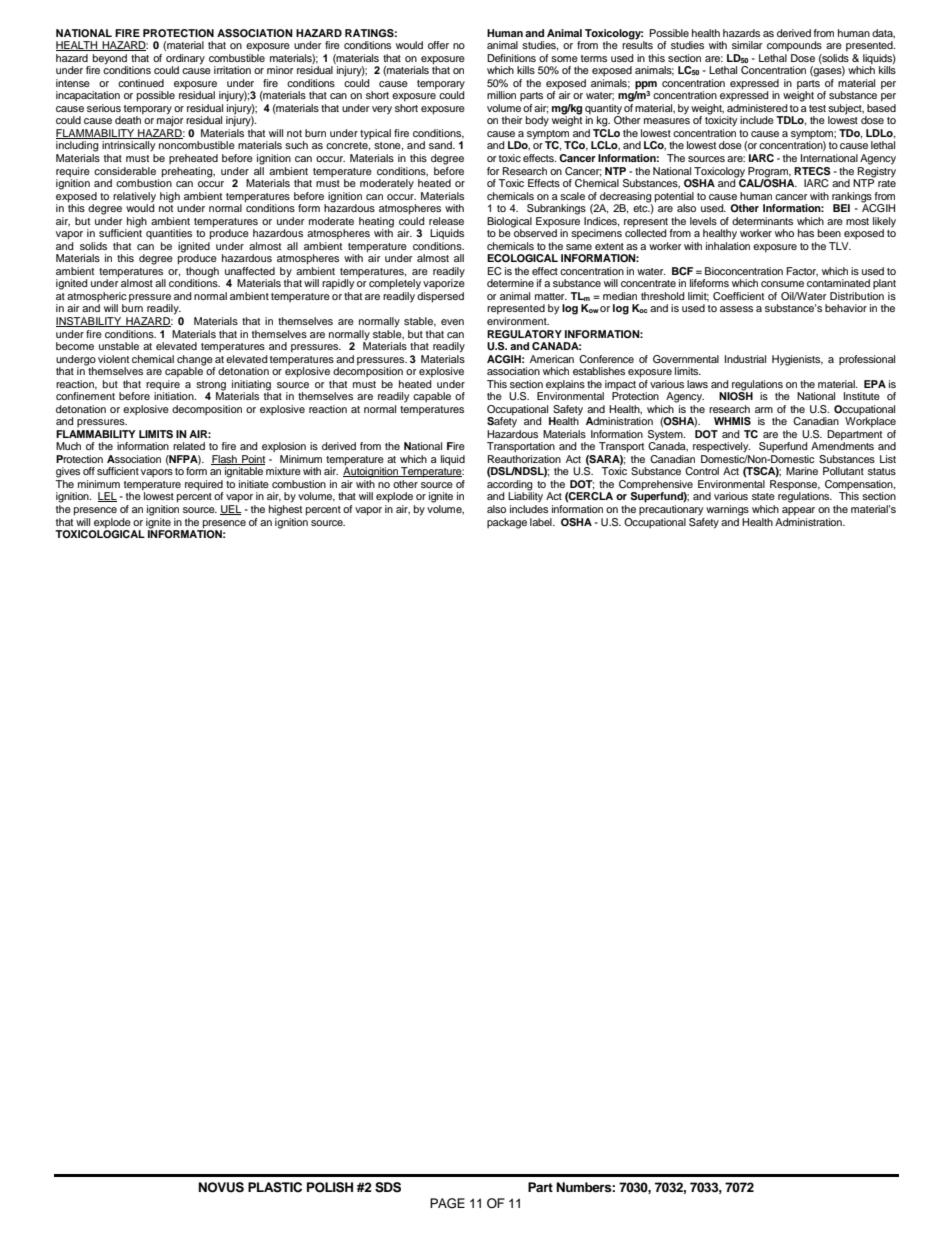  Describe the element at coordinates (798, 511) in the screenshot. I see `appear` at that location.
